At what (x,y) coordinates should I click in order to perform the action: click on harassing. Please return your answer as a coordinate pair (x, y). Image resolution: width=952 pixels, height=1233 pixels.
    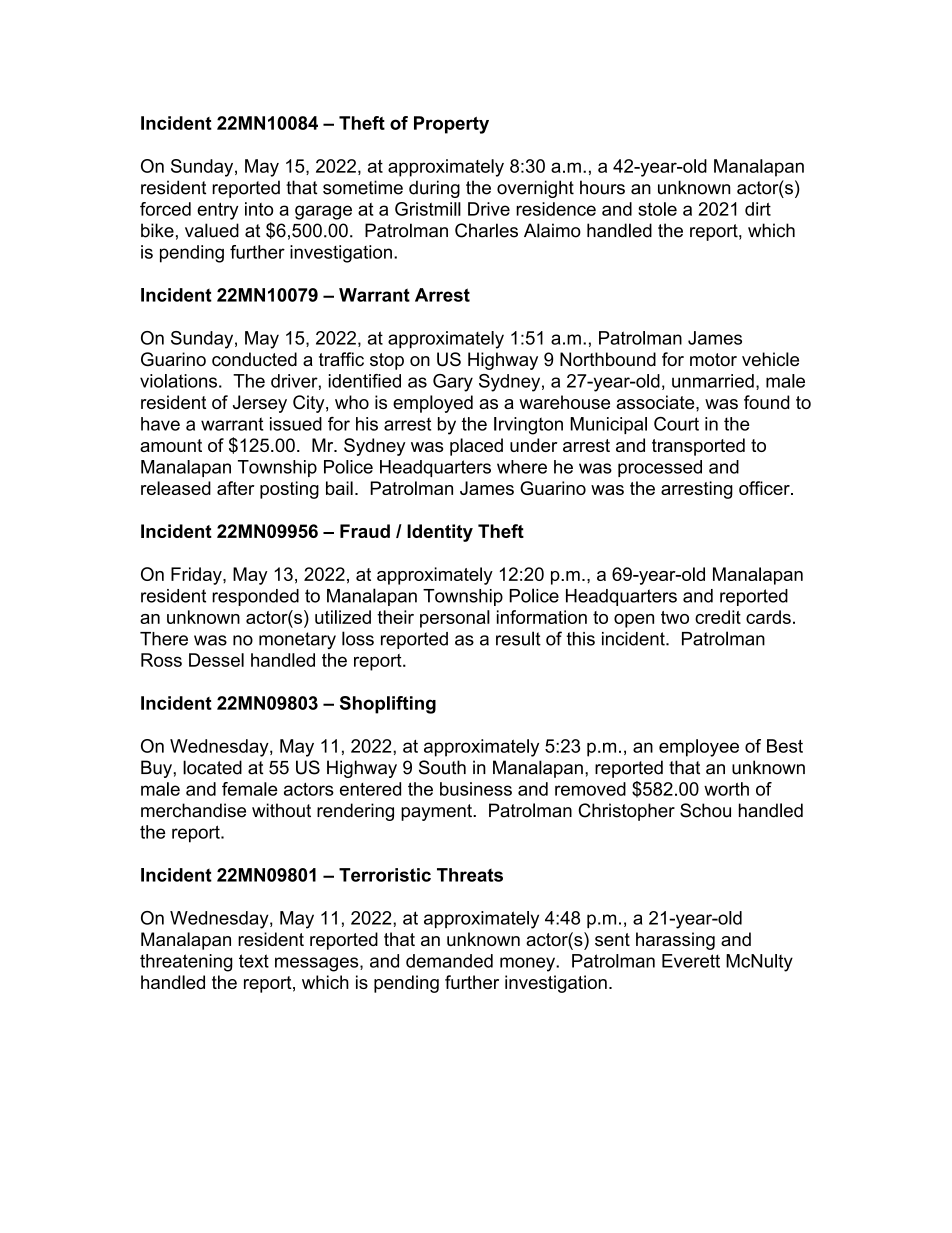
    Looking at the image, I should click on (675, 941).
